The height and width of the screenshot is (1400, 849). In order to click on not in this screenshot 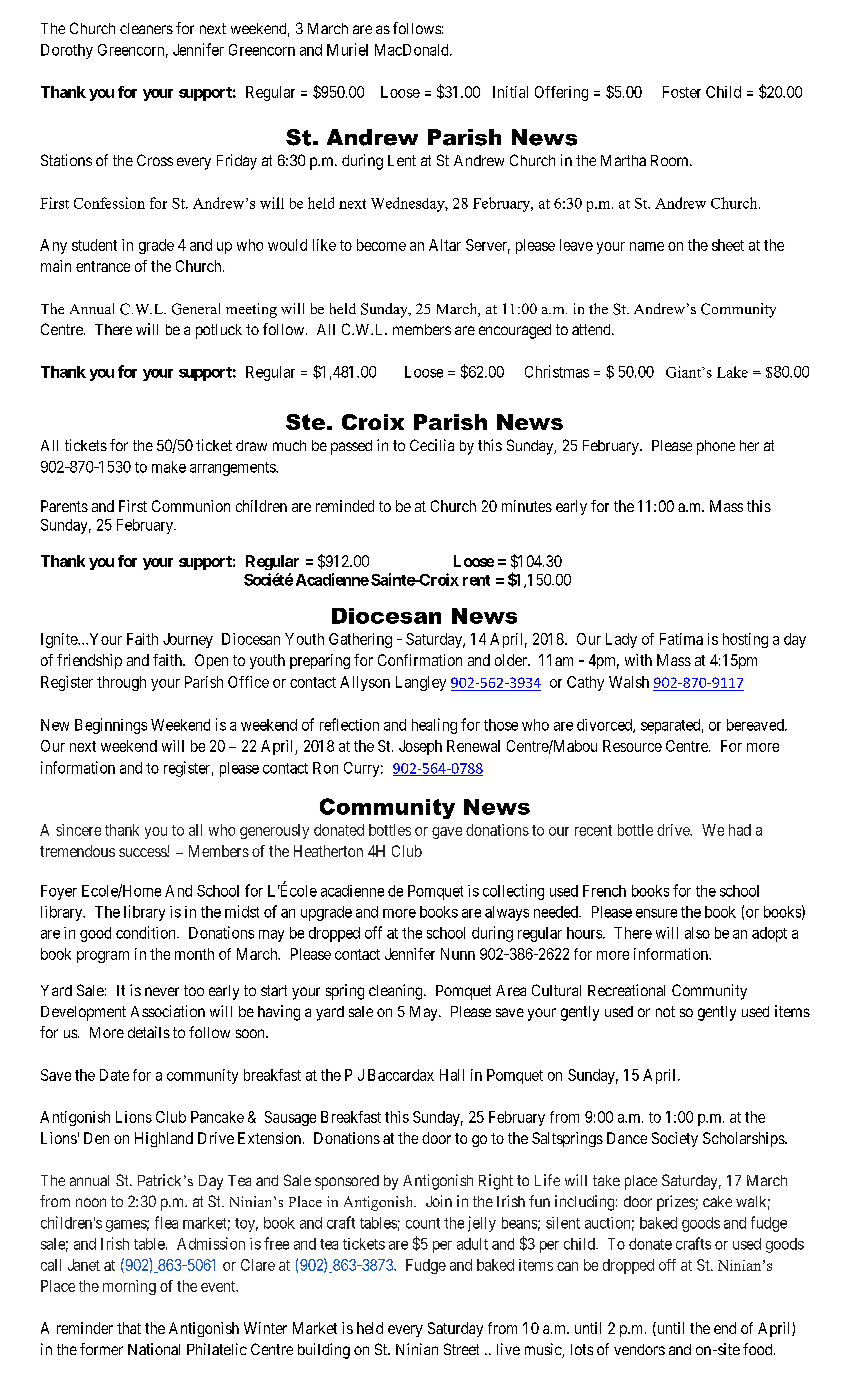, I will do `click(665, 1011)`.
